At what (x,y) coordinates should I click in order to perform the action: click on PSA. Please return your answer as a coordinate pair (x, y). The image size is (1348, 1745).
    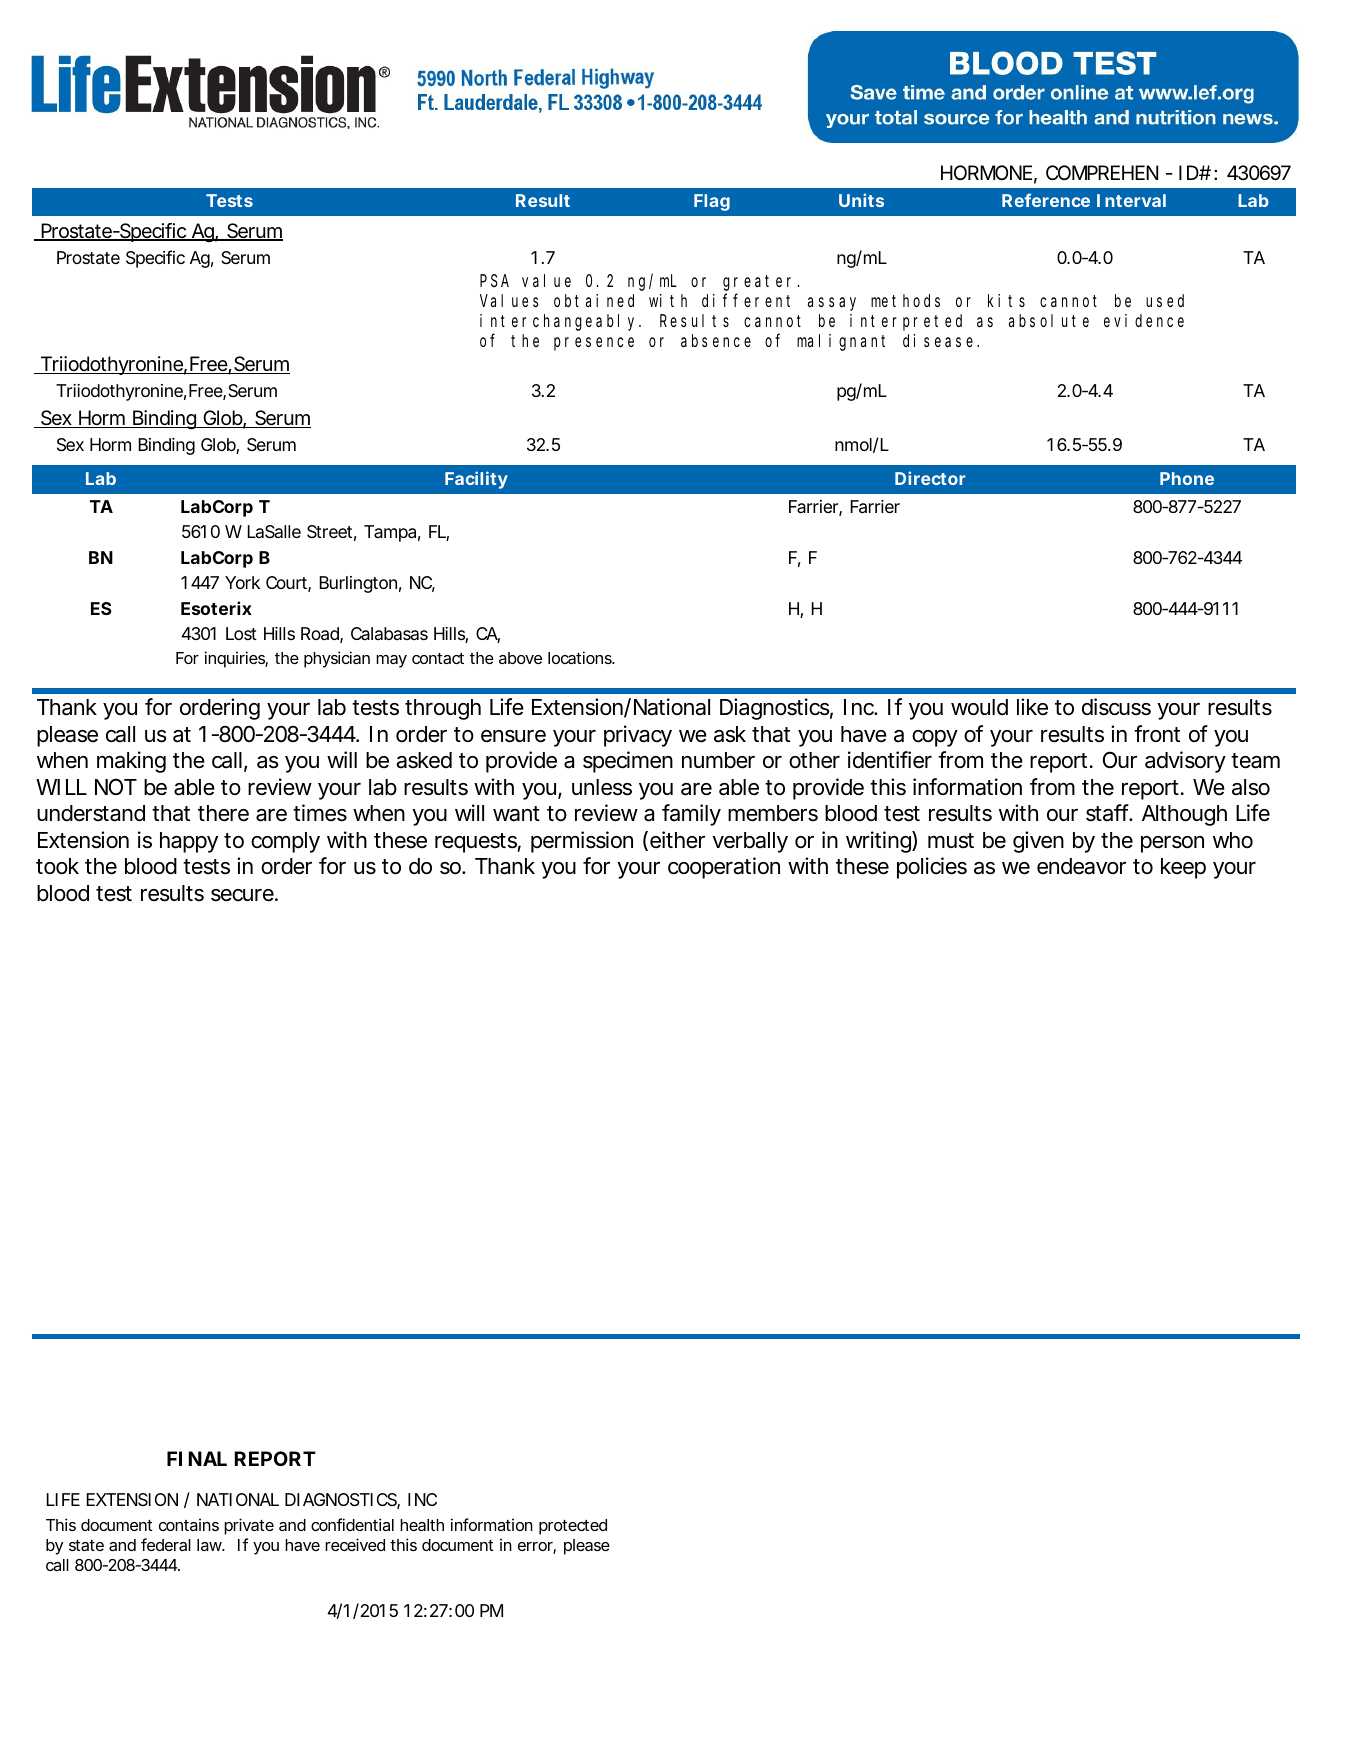
    Looking at the image, I should click on (494, 281).
